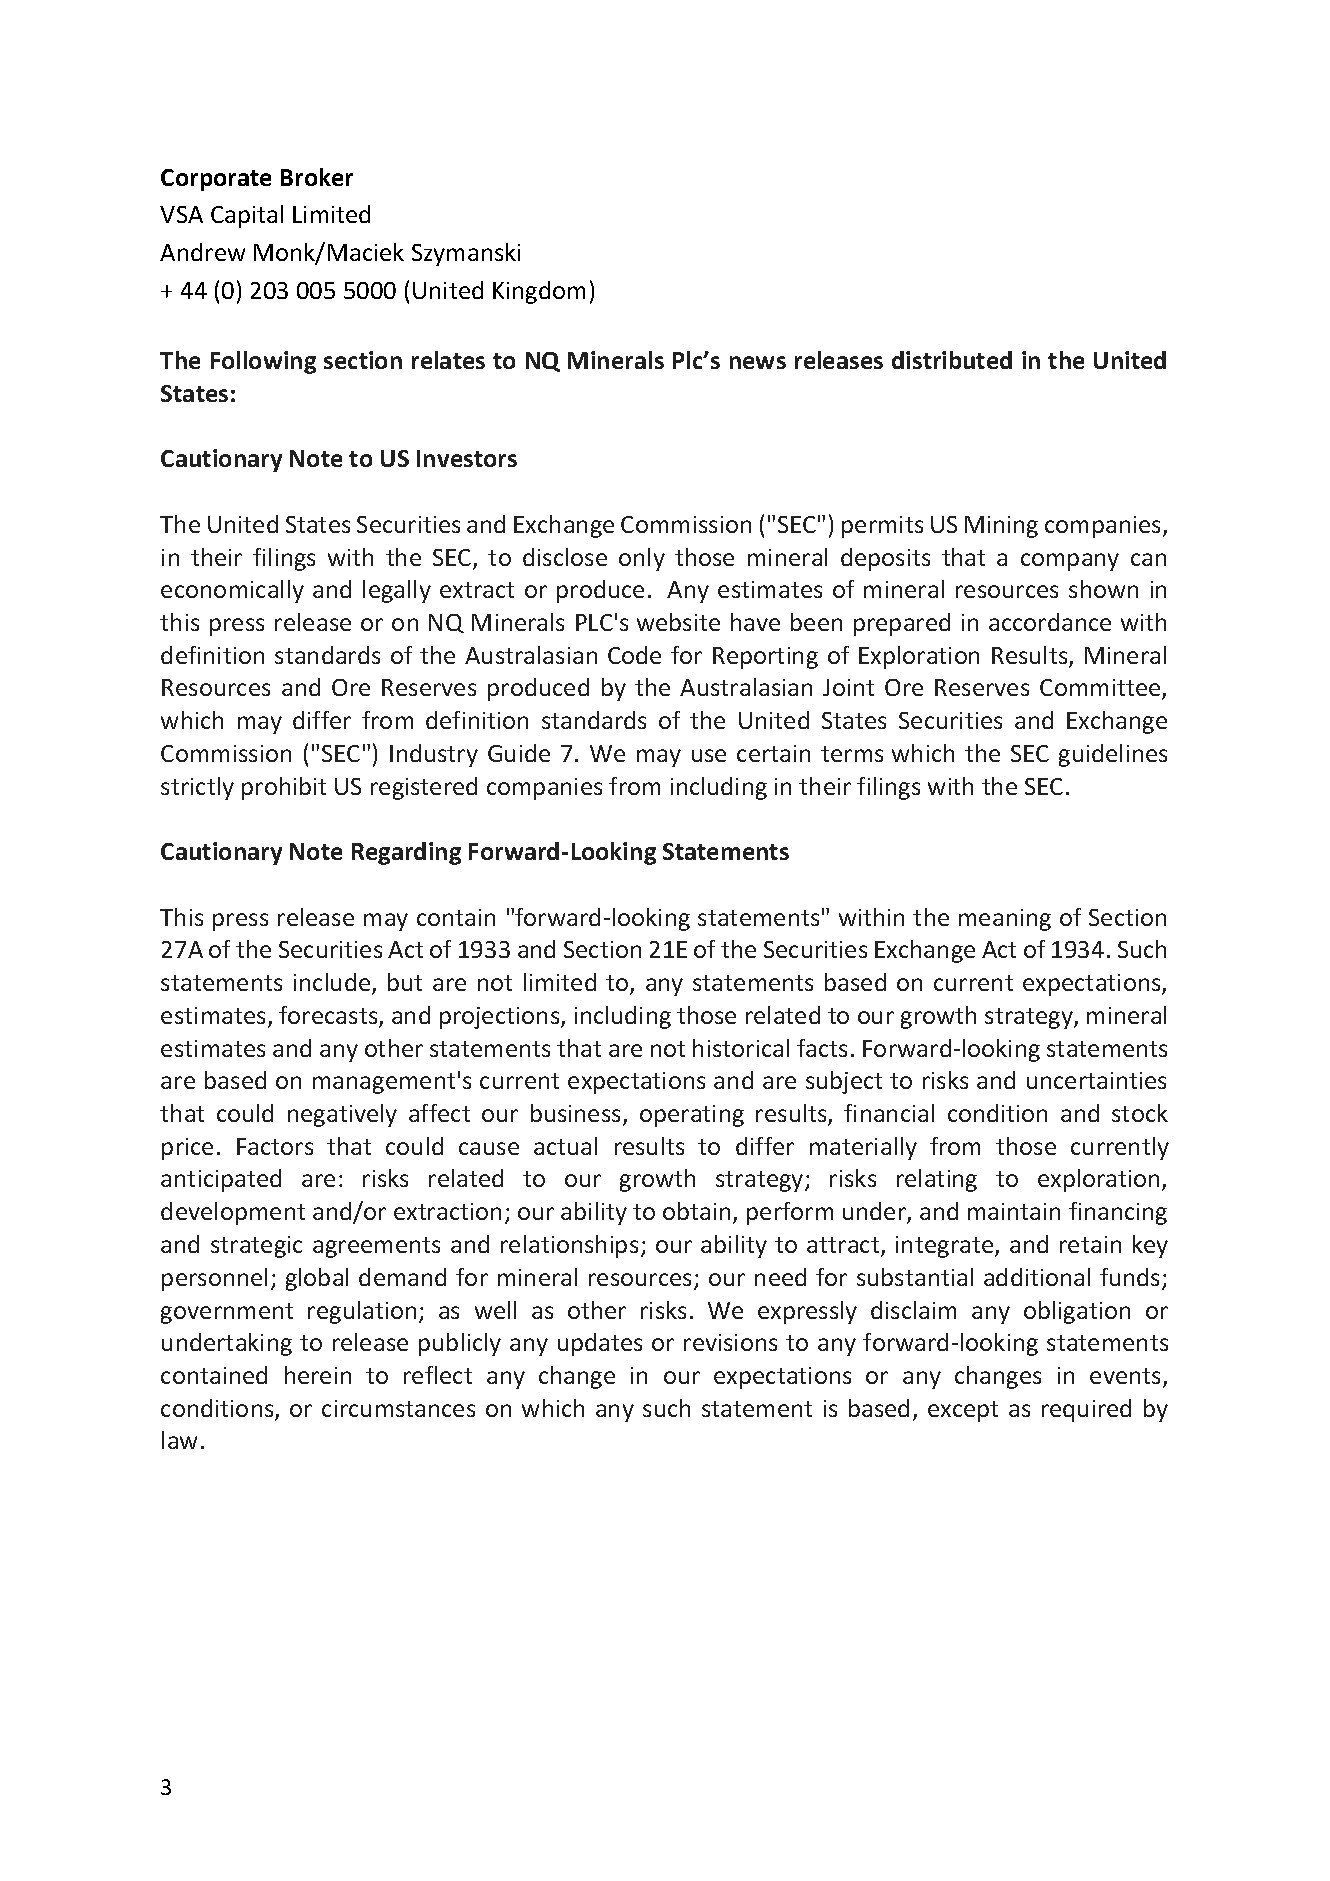 The width and height of the screenshot is (1330, 1881). Describe the element at coordinates (1001, 527) in the screenshot. I see `Mining` at that location.
